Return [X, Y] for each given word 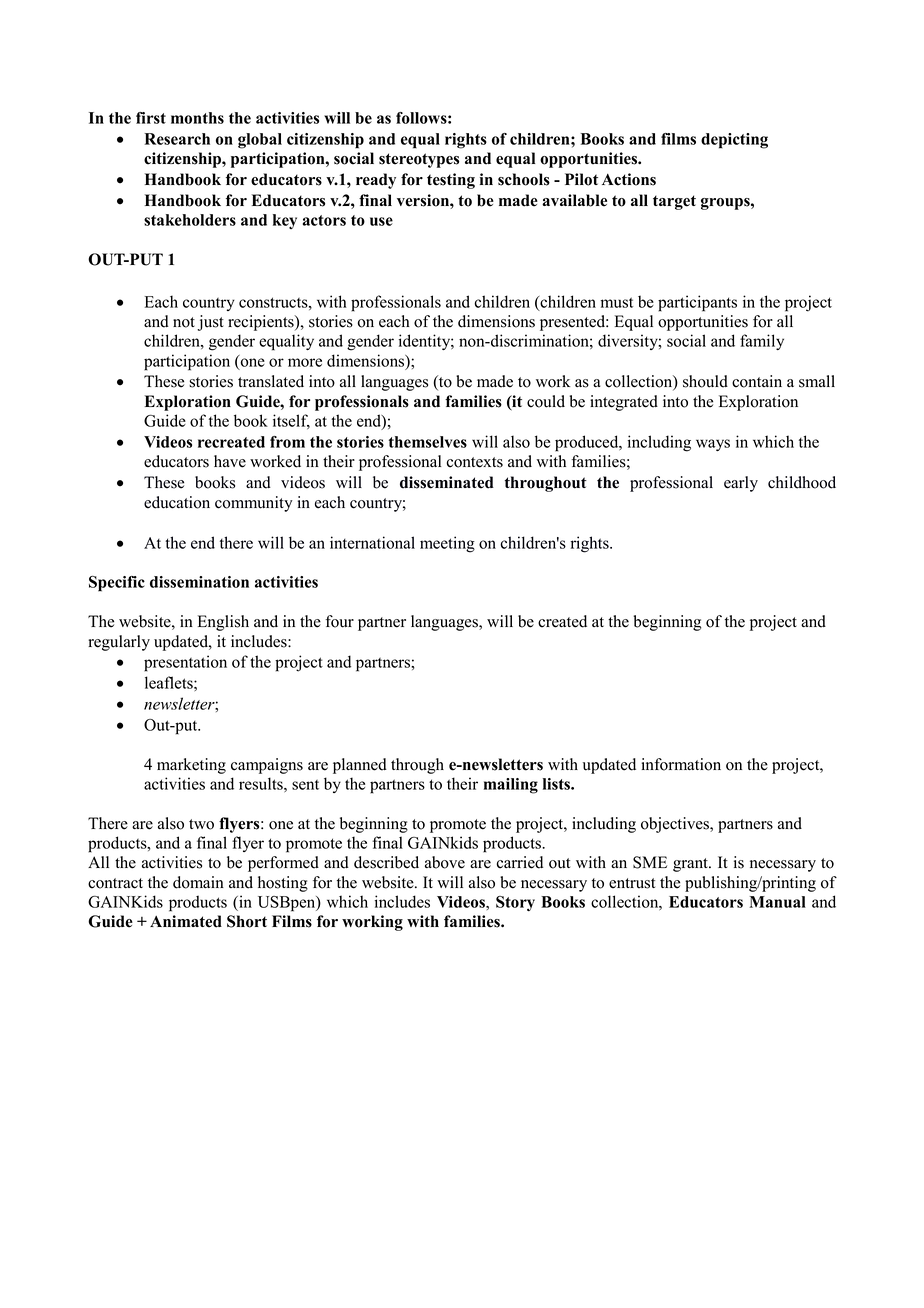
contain [757, 381]
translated [271, 381]
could [546, 401]
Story [515, 903]
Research [177, 139]
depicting [734, 141]
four [340, 621]
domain [198, 882]
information [681, 764]
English [223, 623]
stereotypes [419, 160]
